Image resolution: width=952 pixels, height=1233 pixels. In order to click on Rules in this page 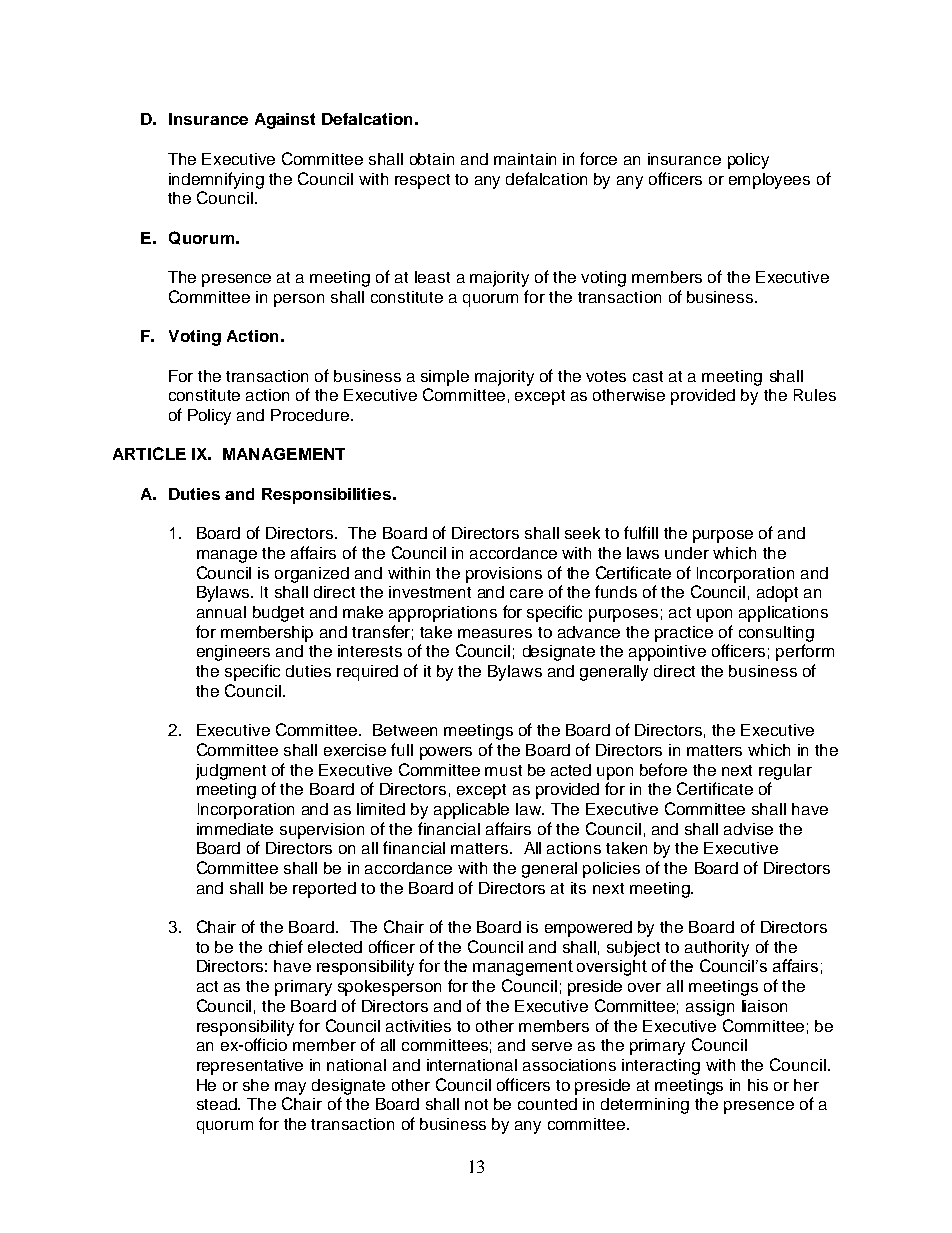, I will do `click(815, 395)`.
